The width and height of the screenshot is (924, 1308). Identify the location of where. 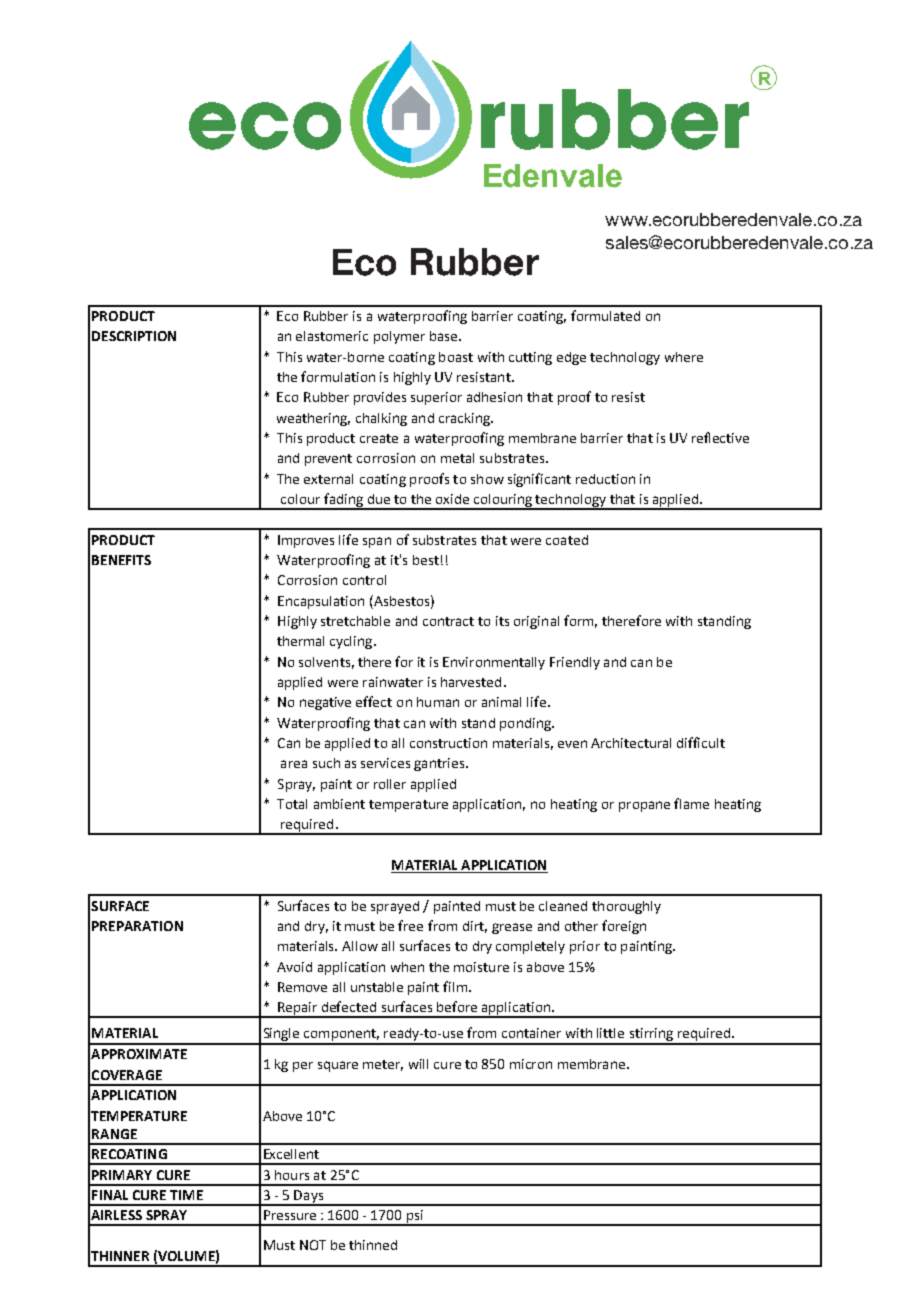
(684, 357).
